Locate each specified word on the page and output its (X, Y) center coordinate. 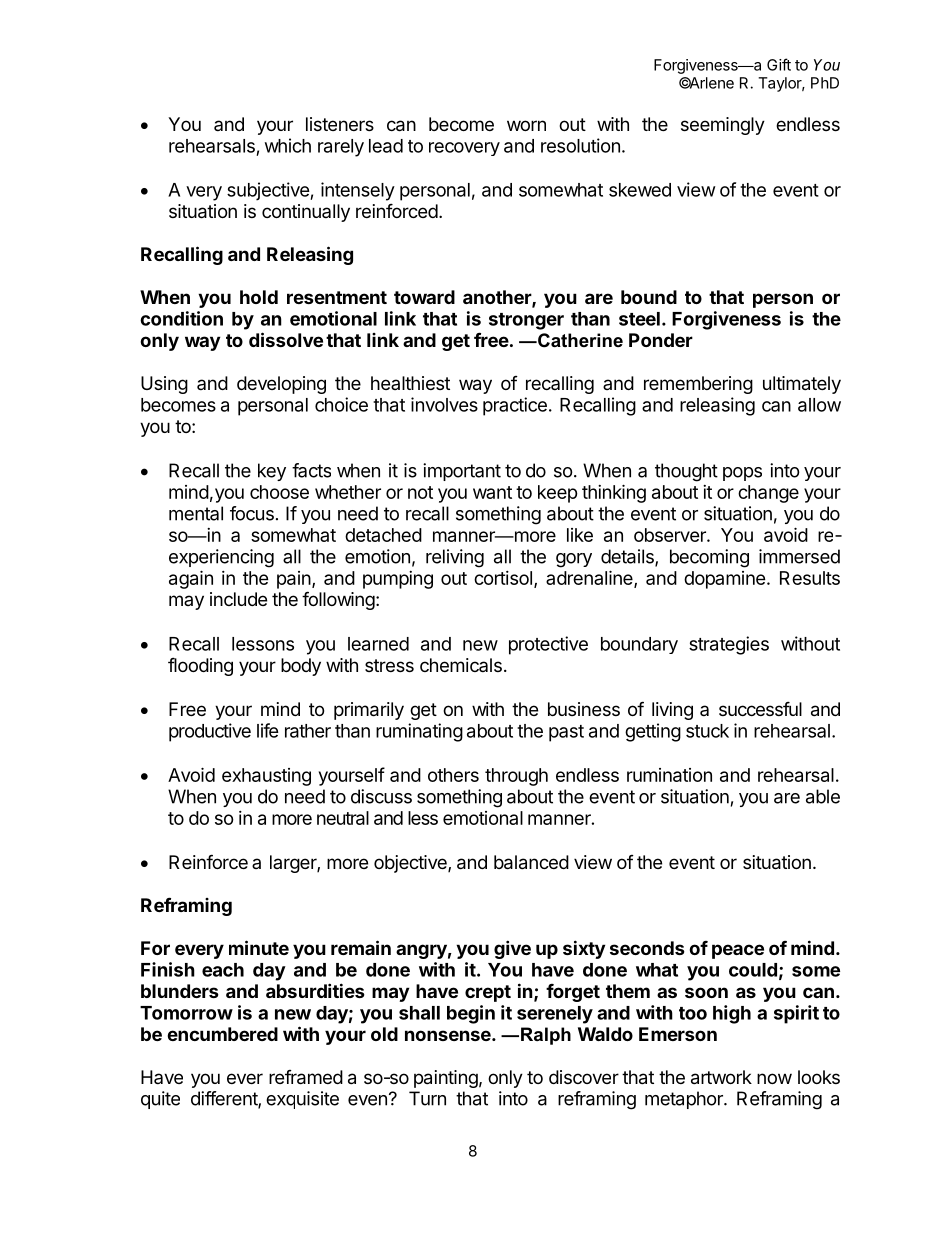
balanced (531, 862)
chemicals (461, 665)
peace (738, 951)
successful (760, 708)
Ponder (661, 340)
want (492, 492)
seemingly (723, 126)
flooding (200, 666)
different (225, 1099)
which (288, 145)
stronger (526, 321)
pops (742, 474)
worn (526, 125)
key (272, 472)
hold (259, 297)
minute (259, 947)
